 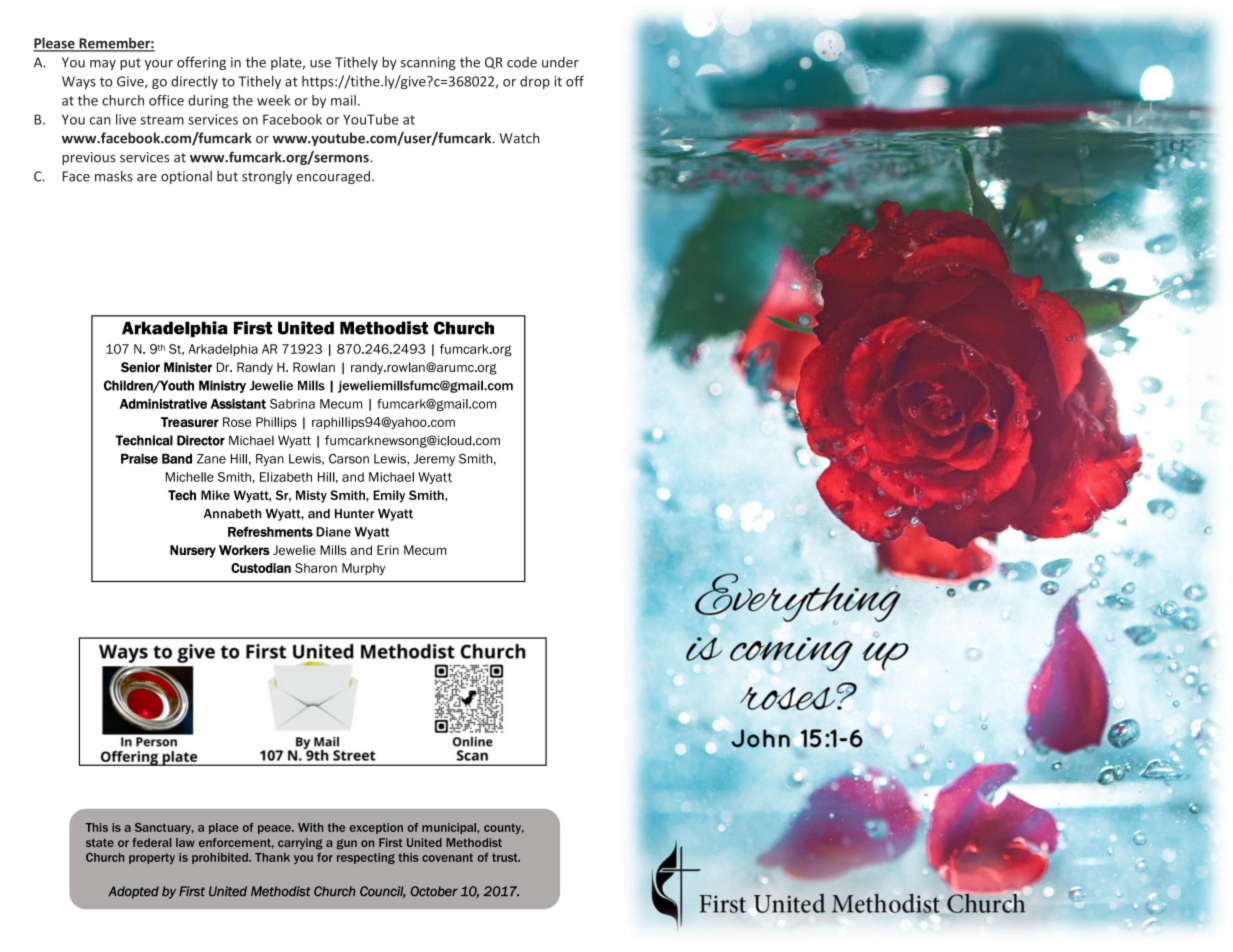 I want to click on may, so click(x=103, y=65).
